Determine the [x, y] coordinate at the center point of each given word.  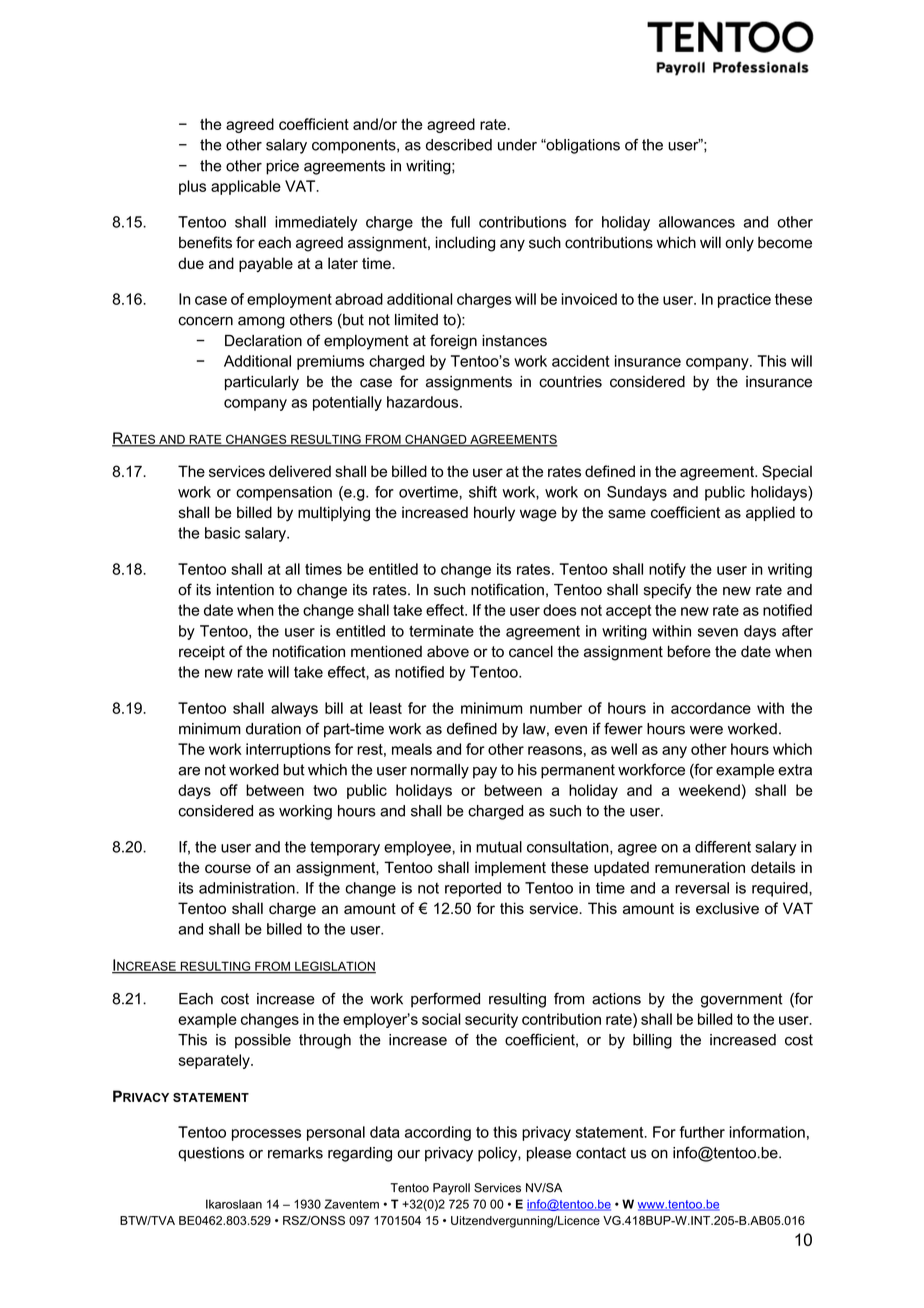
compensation [284, 493]
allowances [697, 222]
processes [266, 1135]
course [228, 868]
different [723, 847]
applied [770, 513]
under [517, 145]
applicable [246, 187]
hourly [494, 514]
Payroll [451, 1189]
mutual [499, 847]
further [702, 1132]
